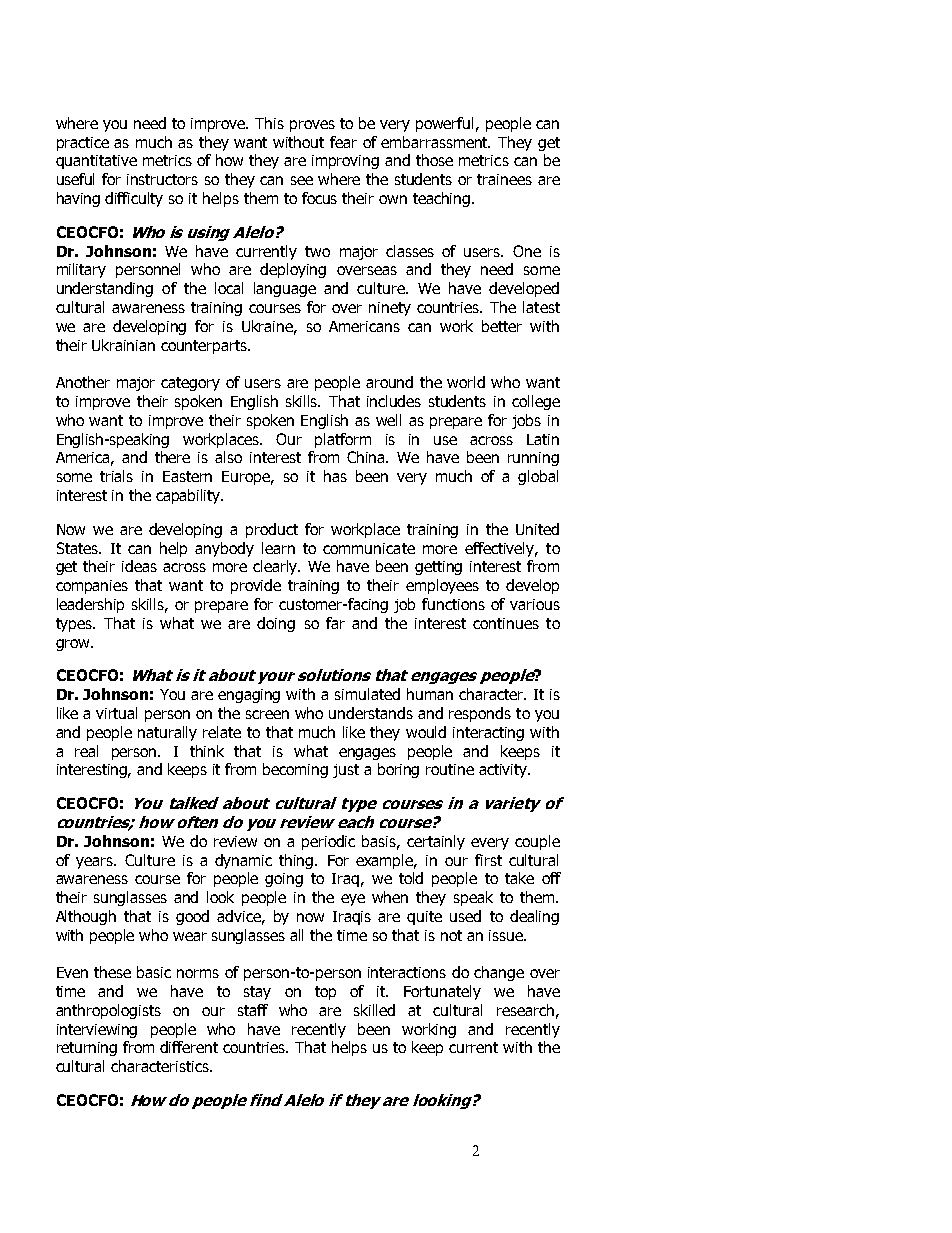 This screenshot has height=1233, width=952. What do you see at coordinates (335, 476) in the screenshot?
I see `has` at bounding box center [335, 476].
